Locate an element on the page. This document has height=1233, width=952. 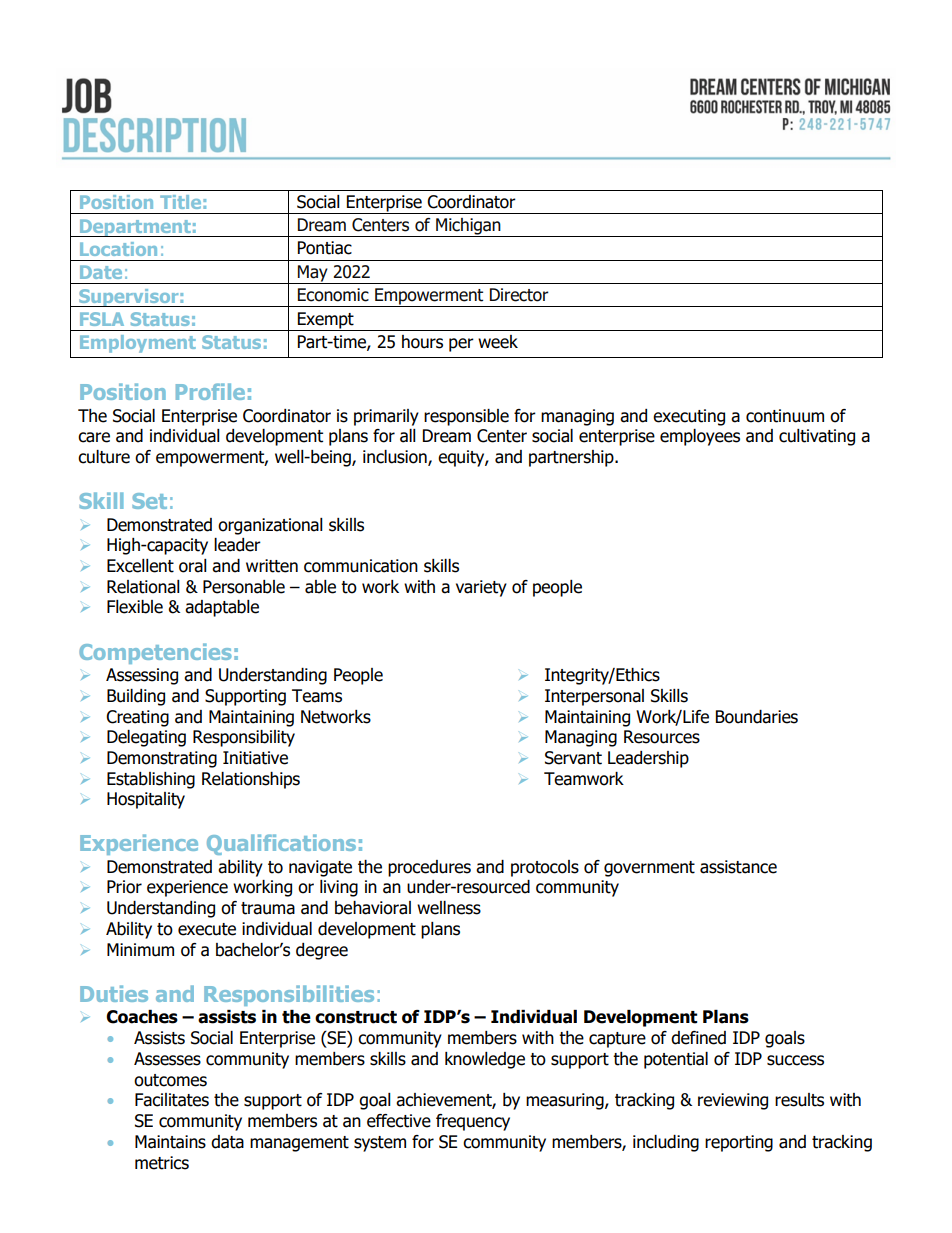
Maintains is located at coordinates (170, 1142).
